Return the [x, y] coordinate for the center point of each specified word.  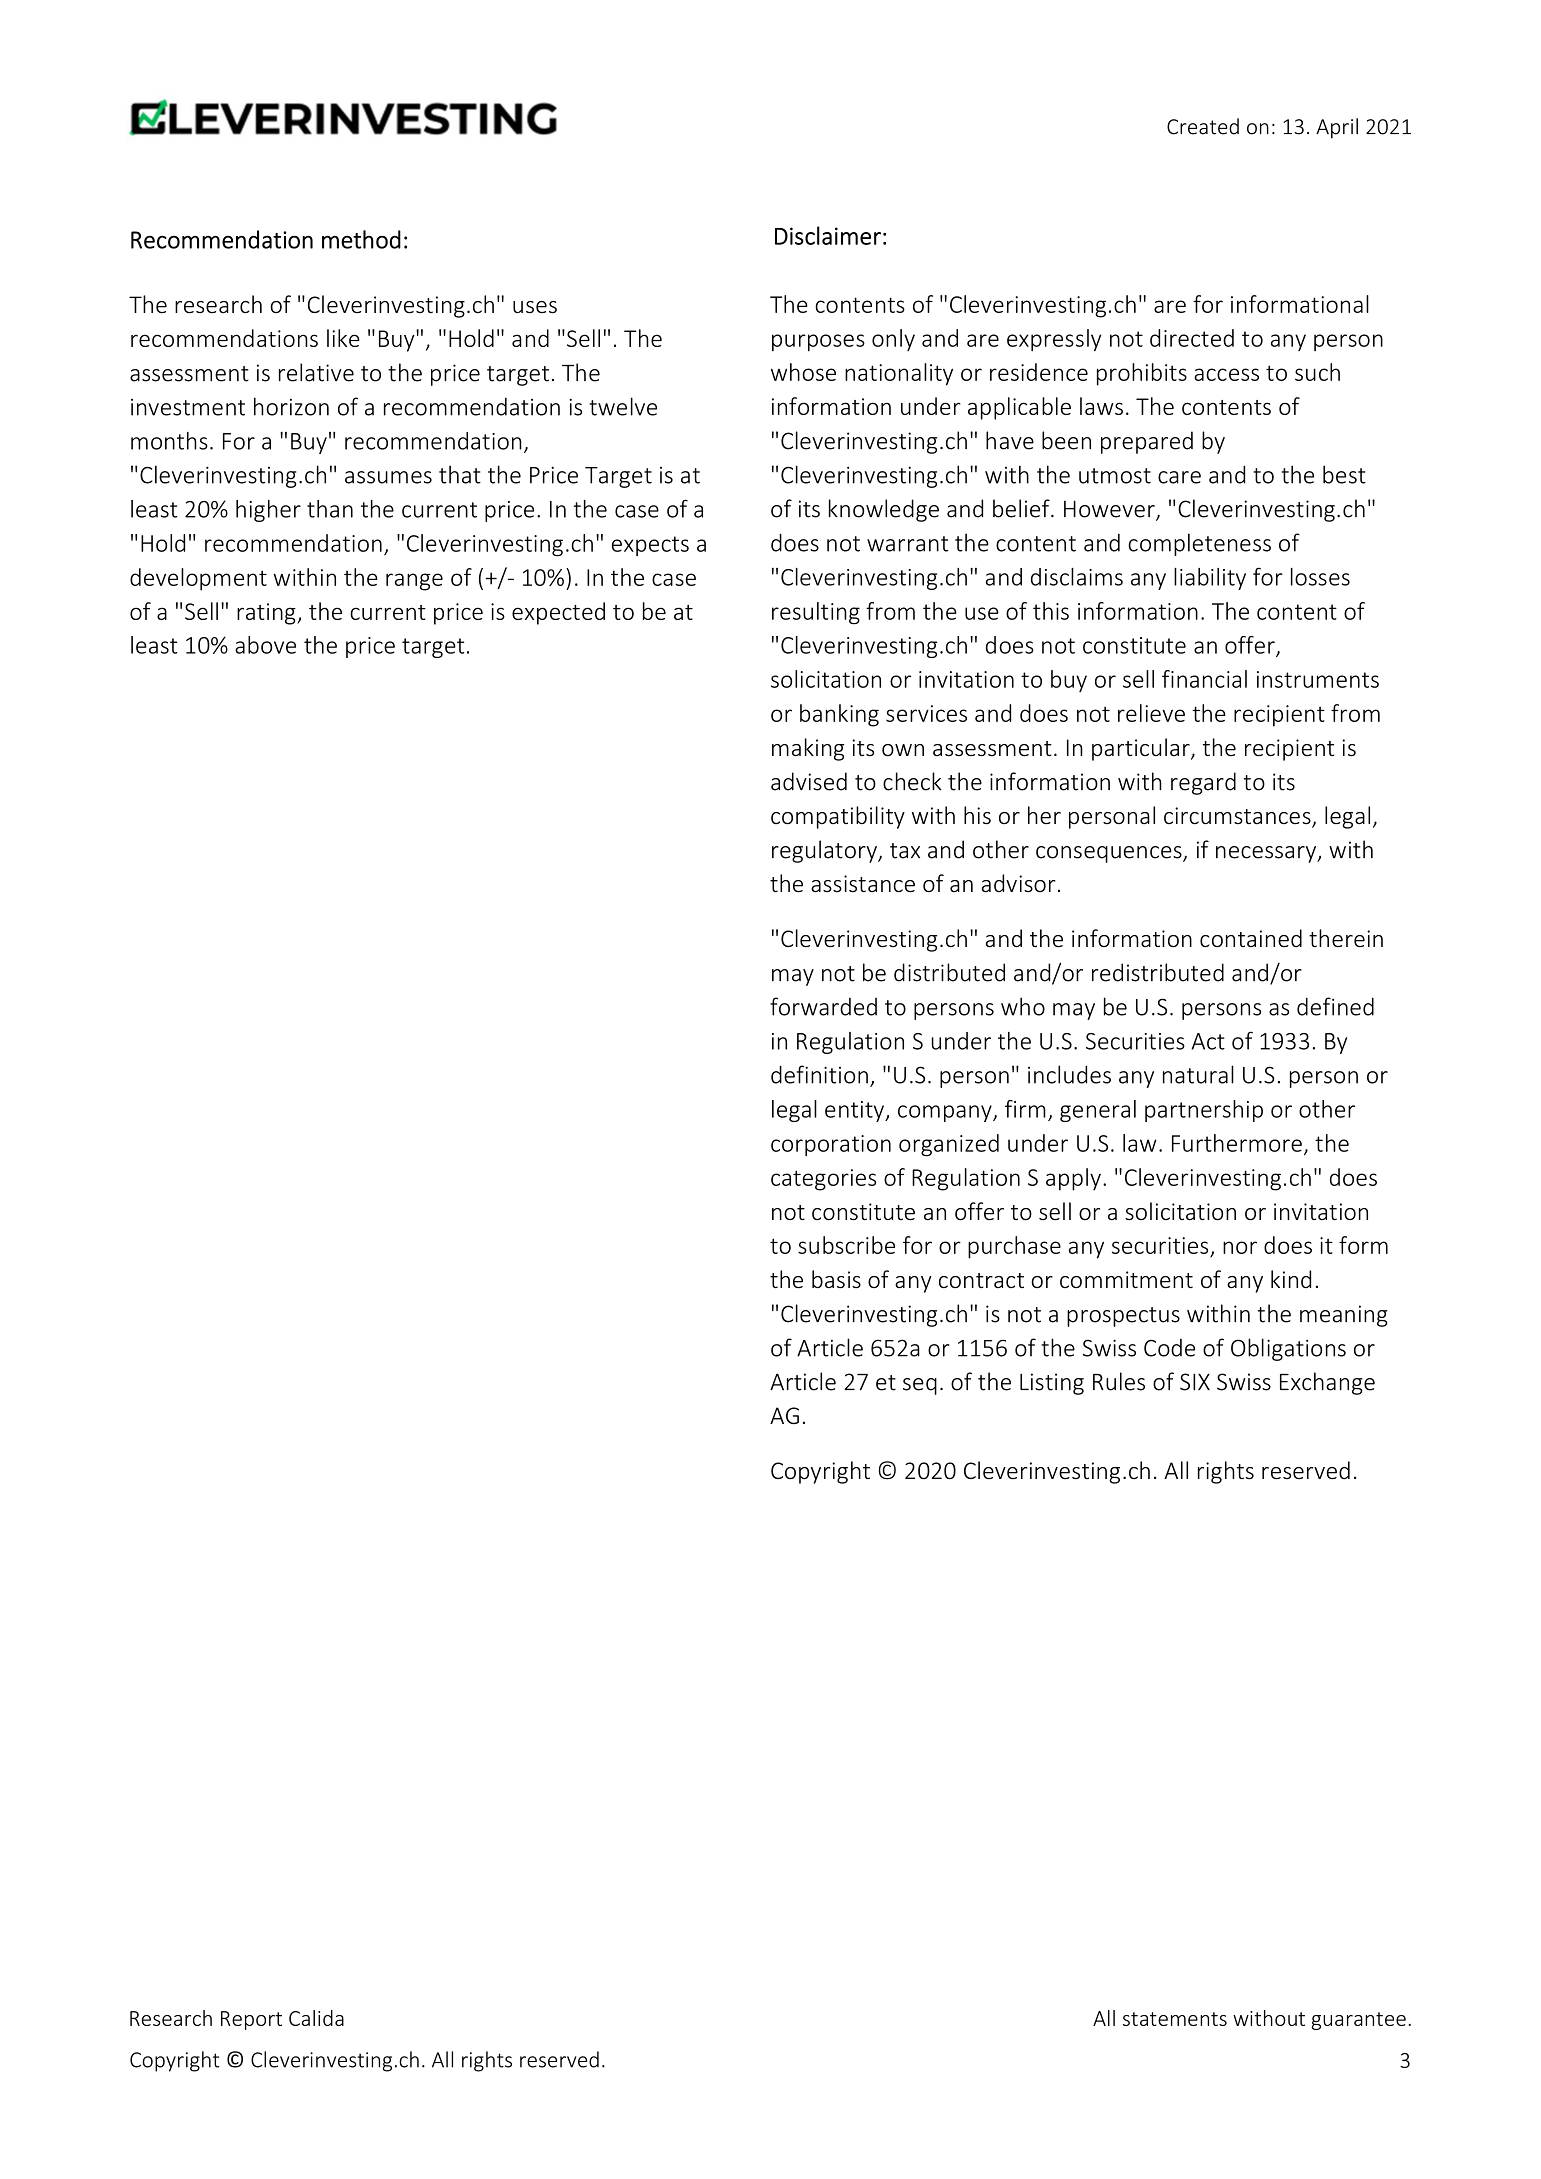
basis [836, 1279]
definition [819, 1074]
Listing [1052, 1384]
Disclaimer [828, 235]
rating [267, 614]
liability [1210, 579]
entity [855, 1111]
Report [251, 2020]
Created [1203, 126]
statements [1175, 2019]
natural [1198, 1074]
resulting [816, 613]
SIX [1195, 1382]
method [361, 239]
